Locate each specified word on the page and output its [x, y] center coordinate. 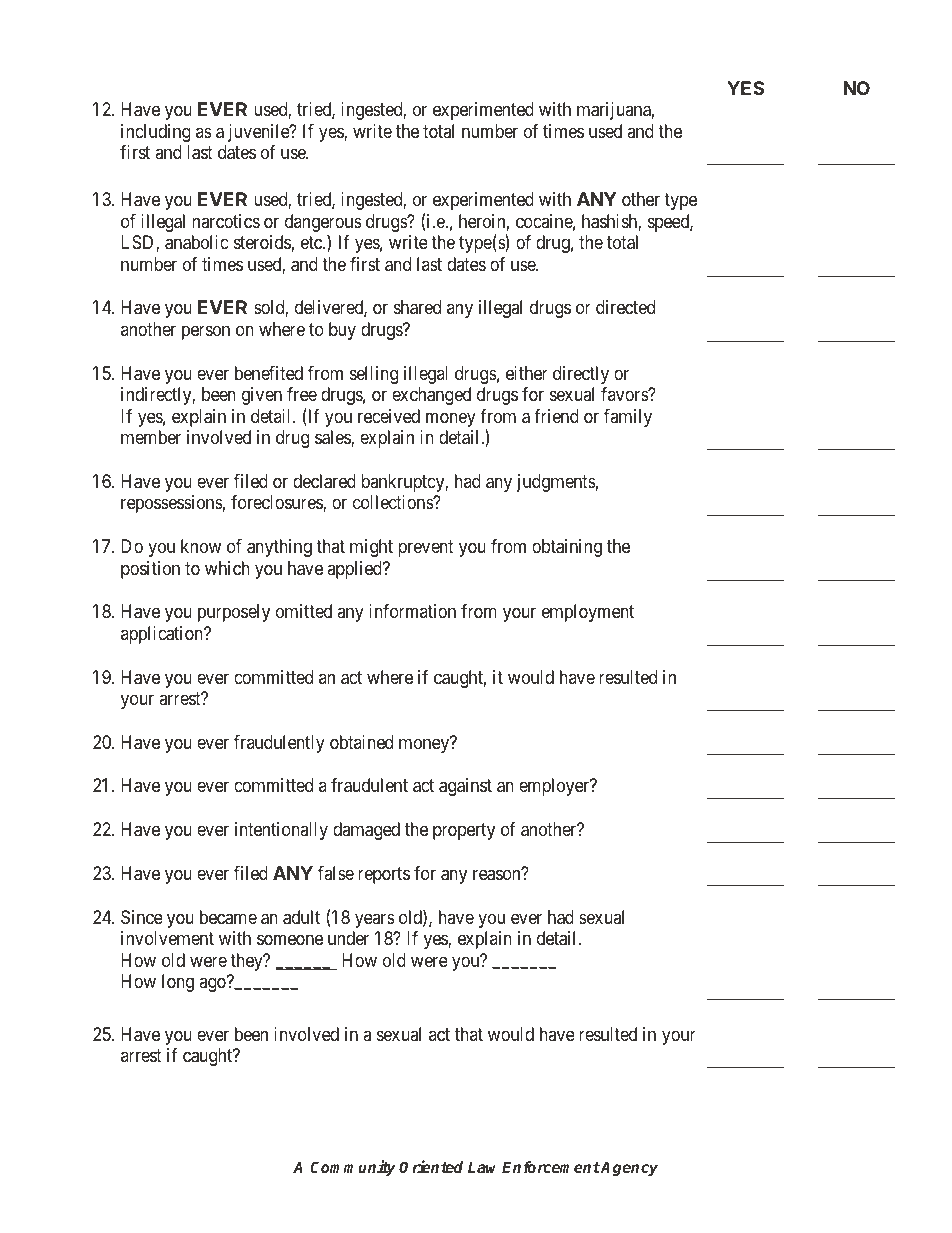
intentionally [281, 831]
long [178, 983]
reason [496, 875]
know [201, 546]
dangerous [323, 224]
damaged [366, 831]
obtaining [567, 548]
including [156, 133]
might [371, 548]
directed [625, 307]
